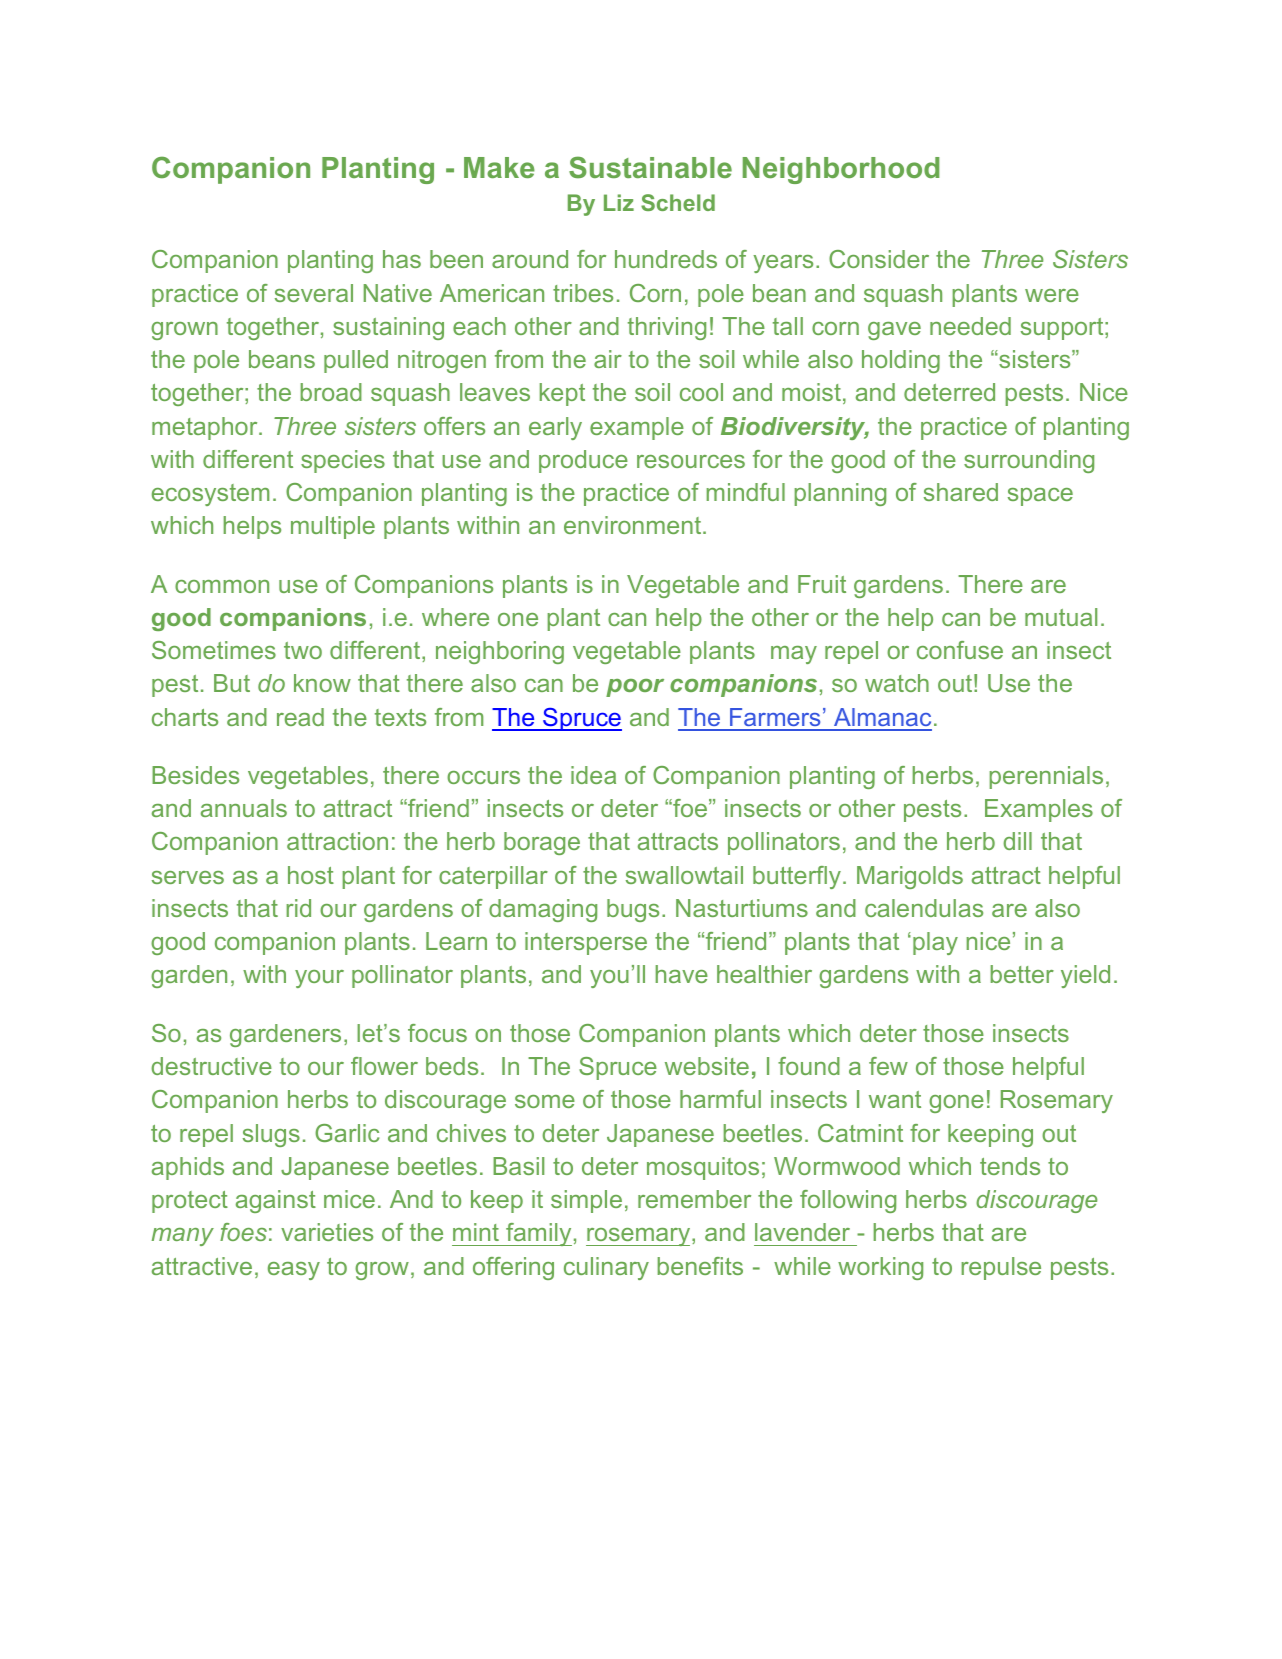 This image has height=1659, width=1282. Describe the element at coordinates (1029, 461) in the image. I see `surrounding` at that location.
